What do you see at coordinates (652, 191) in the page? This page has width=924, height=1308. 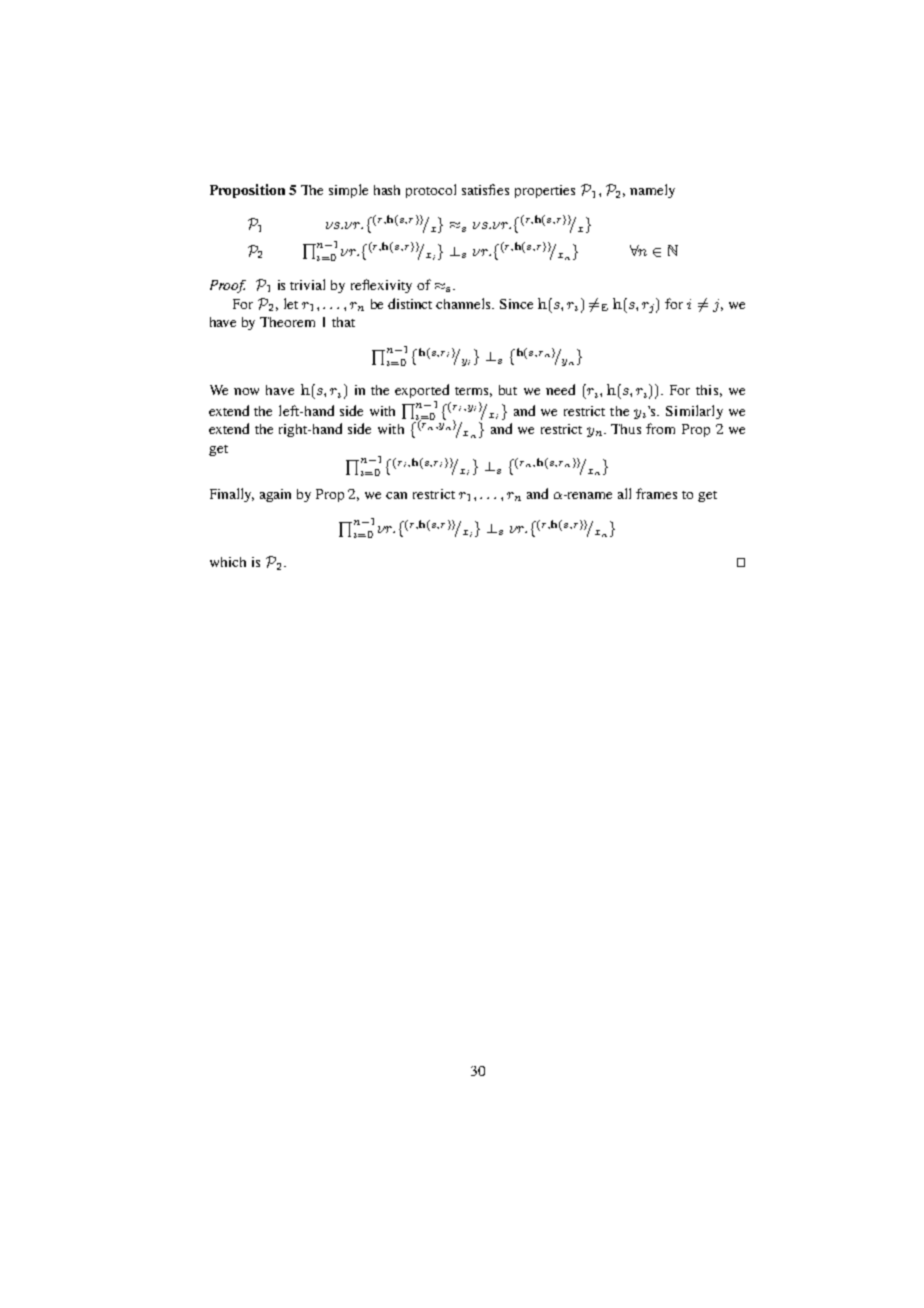 I see `namely` at bounding box center [652, 191].
